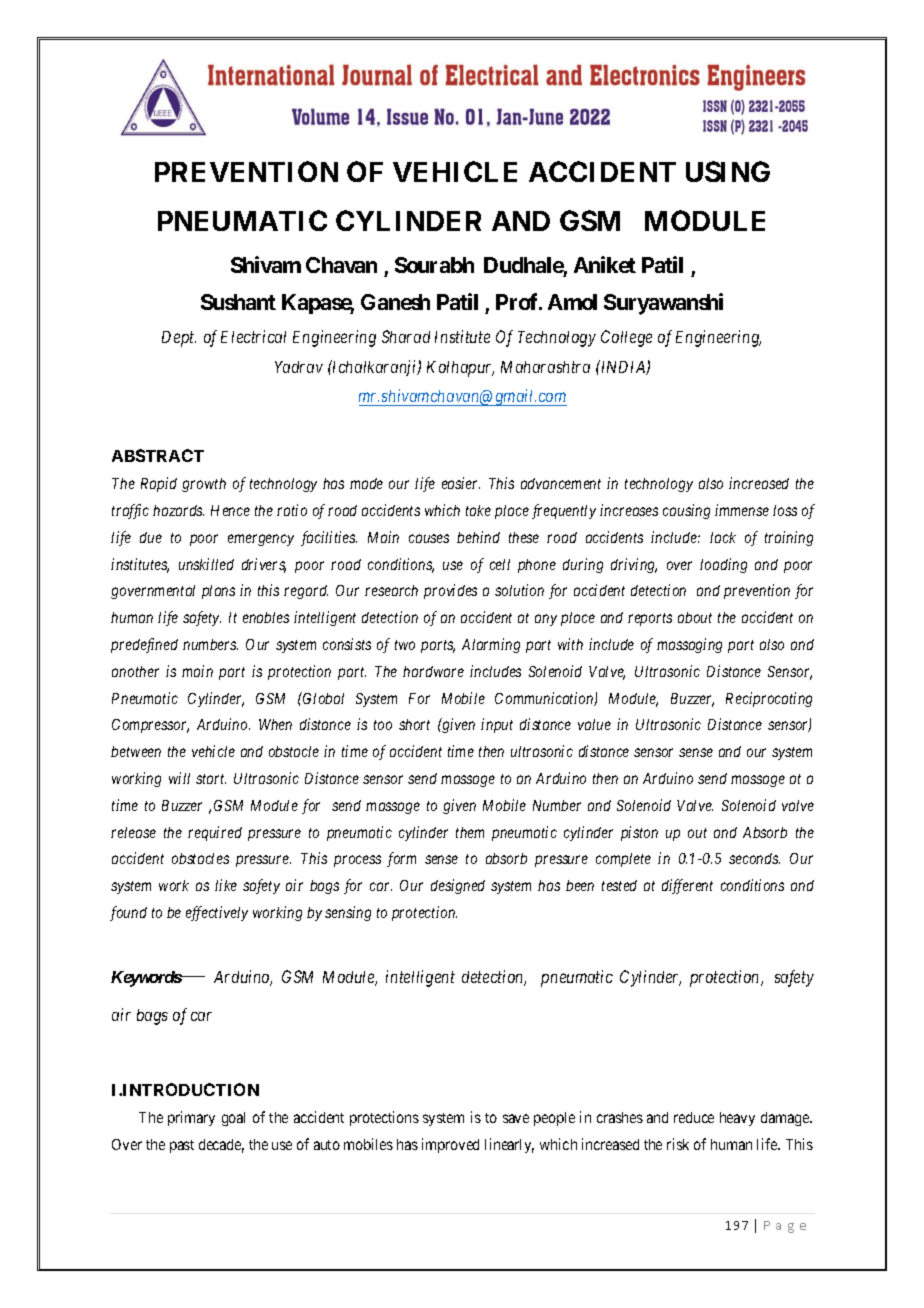  What do you see at coordinates (191, 1118) in the page?
I see `primary` at bounding box center [191, 1118].
